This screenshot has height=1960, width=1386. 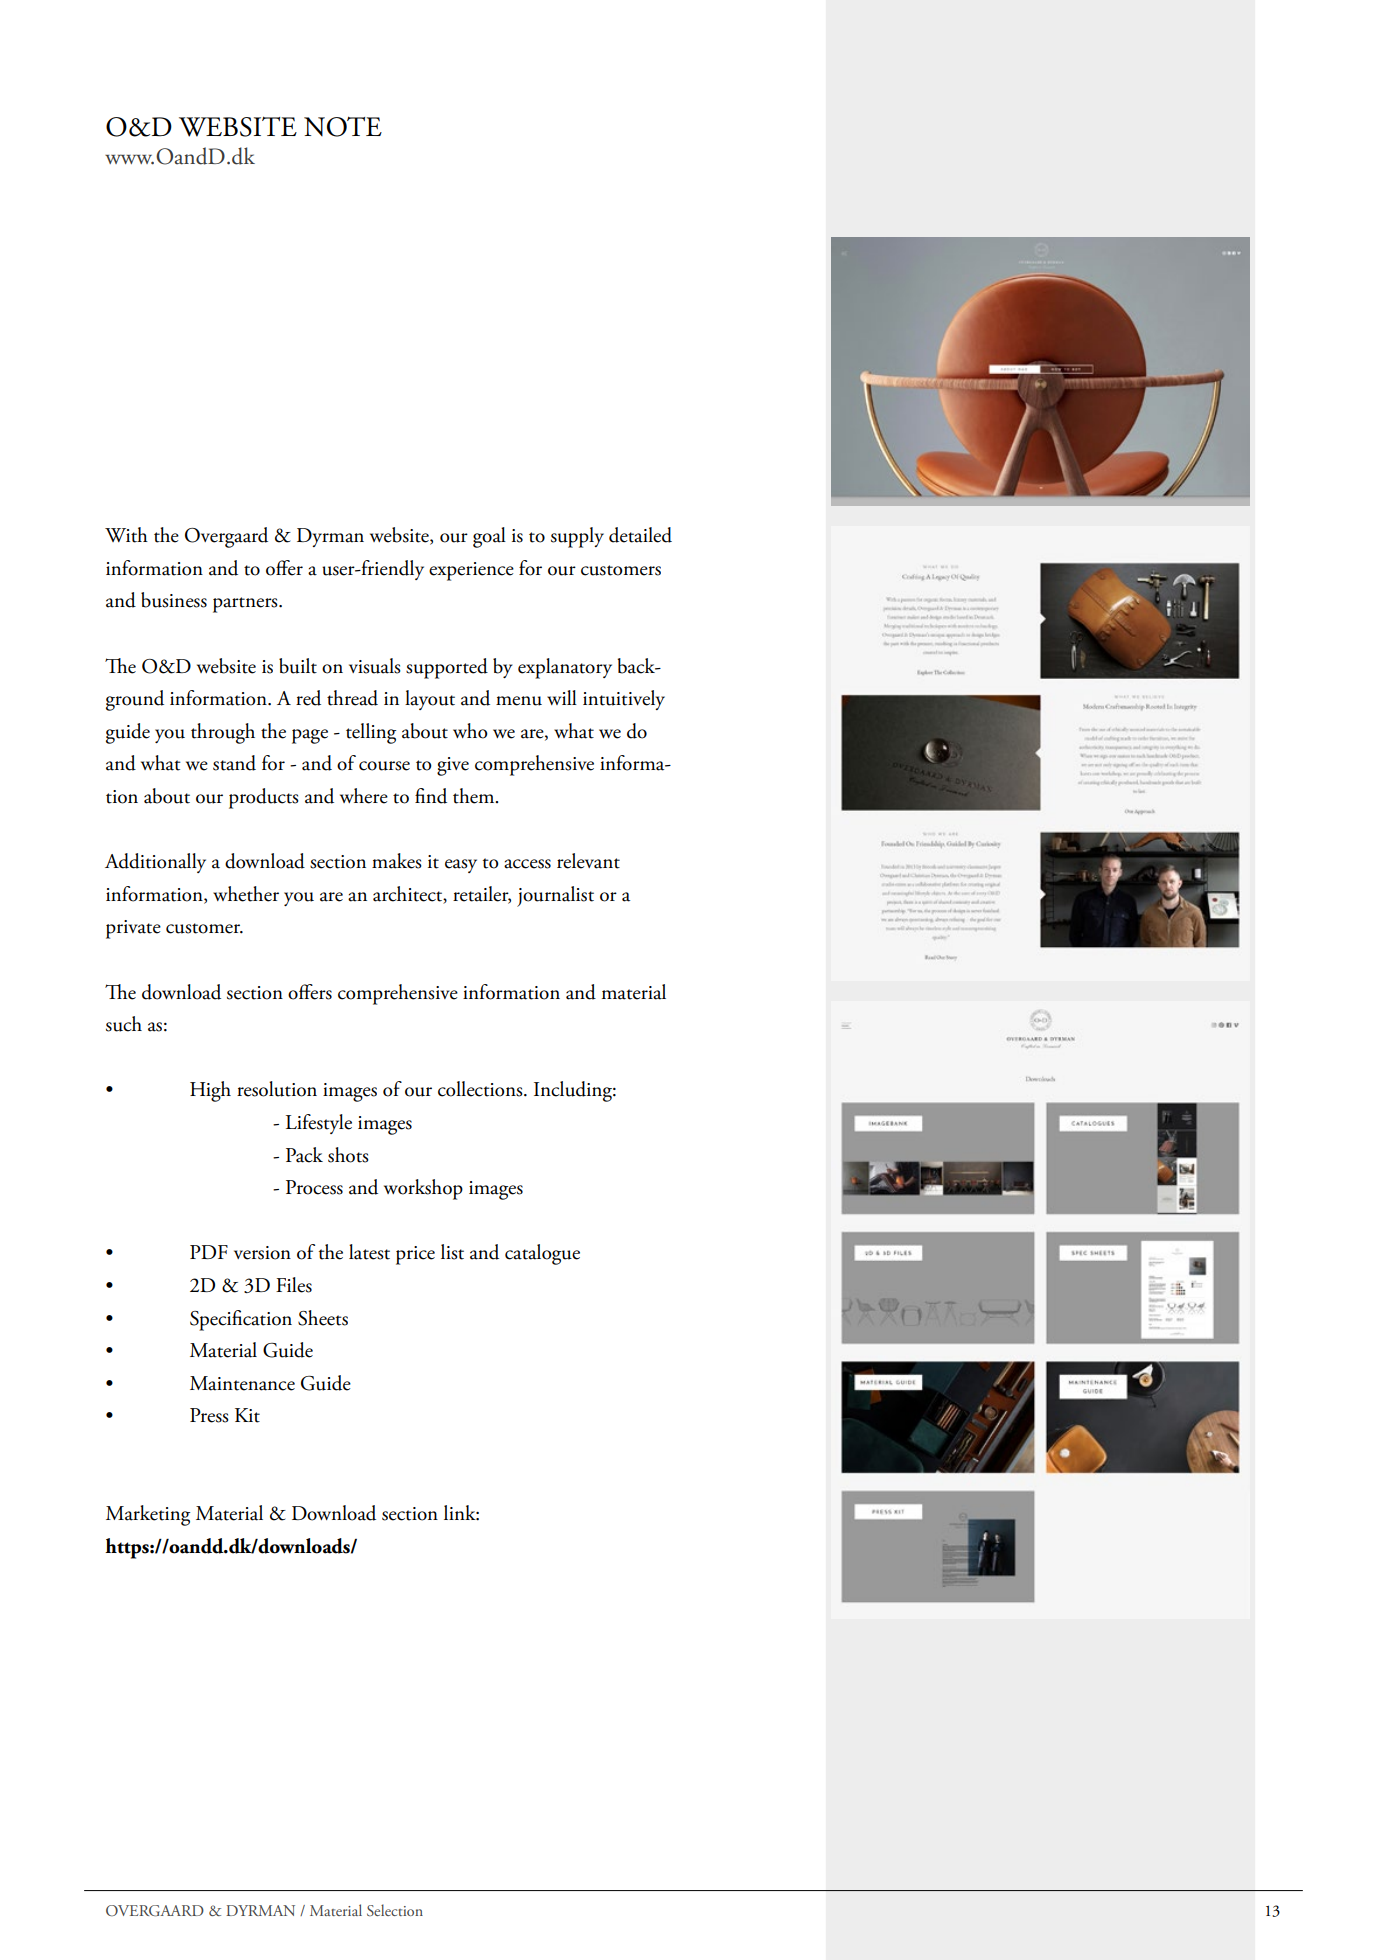 What do you see at coordinates (323, 1318) in the screenshot?
I see `Sheets` at bounding box center [323, 1318].
